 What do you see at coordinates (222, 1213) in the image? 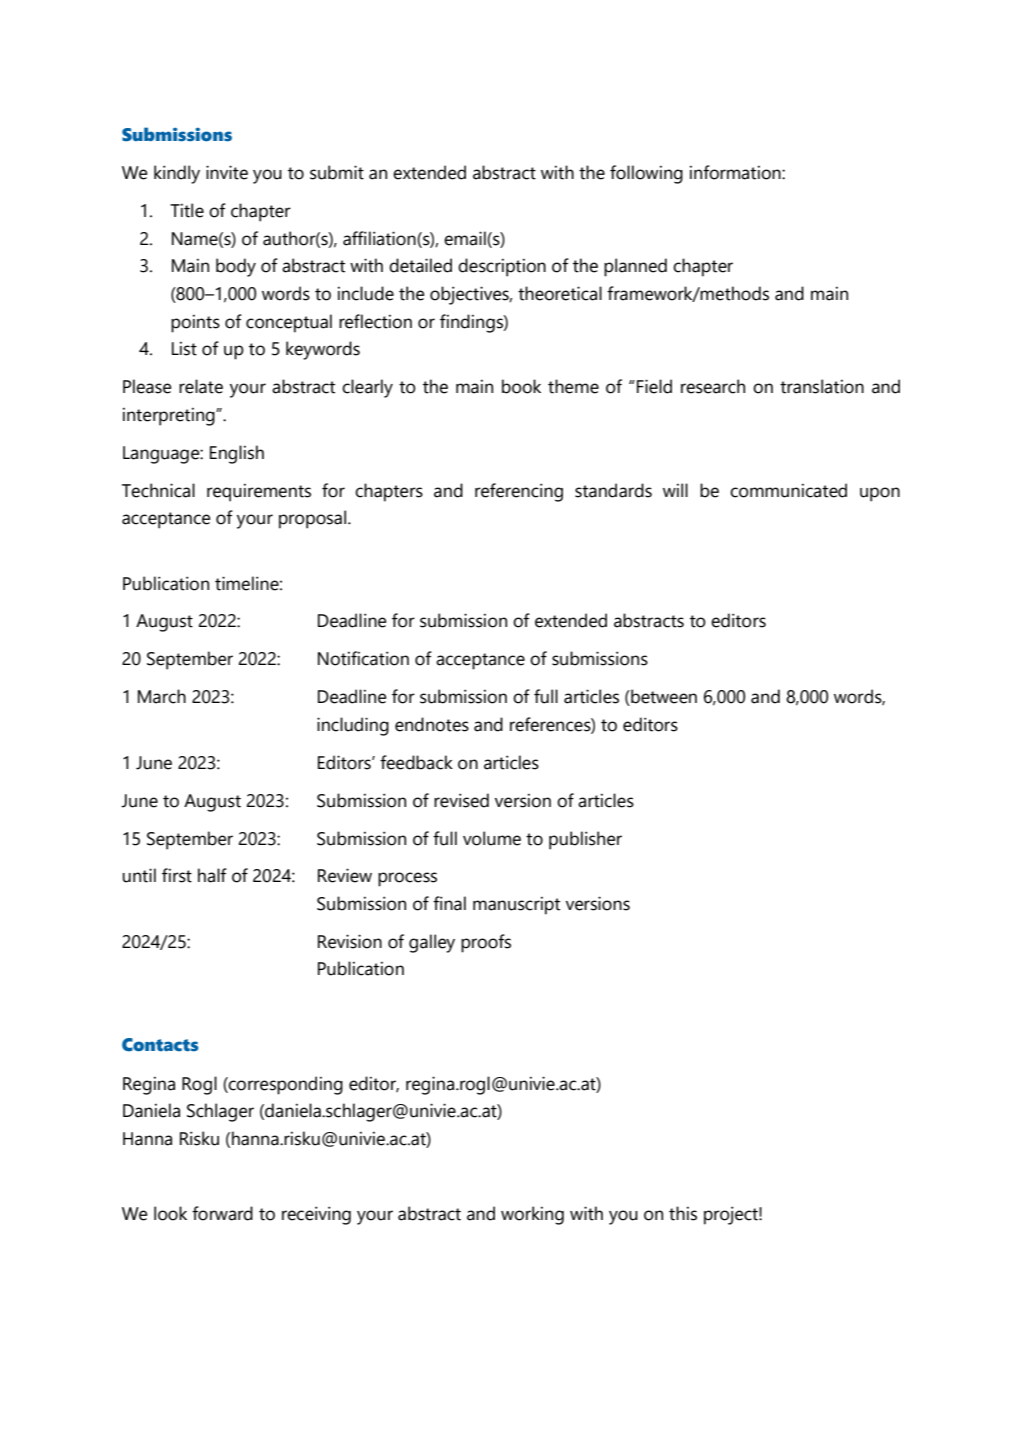
I see `forward` at bounding box center [222, 1213].
